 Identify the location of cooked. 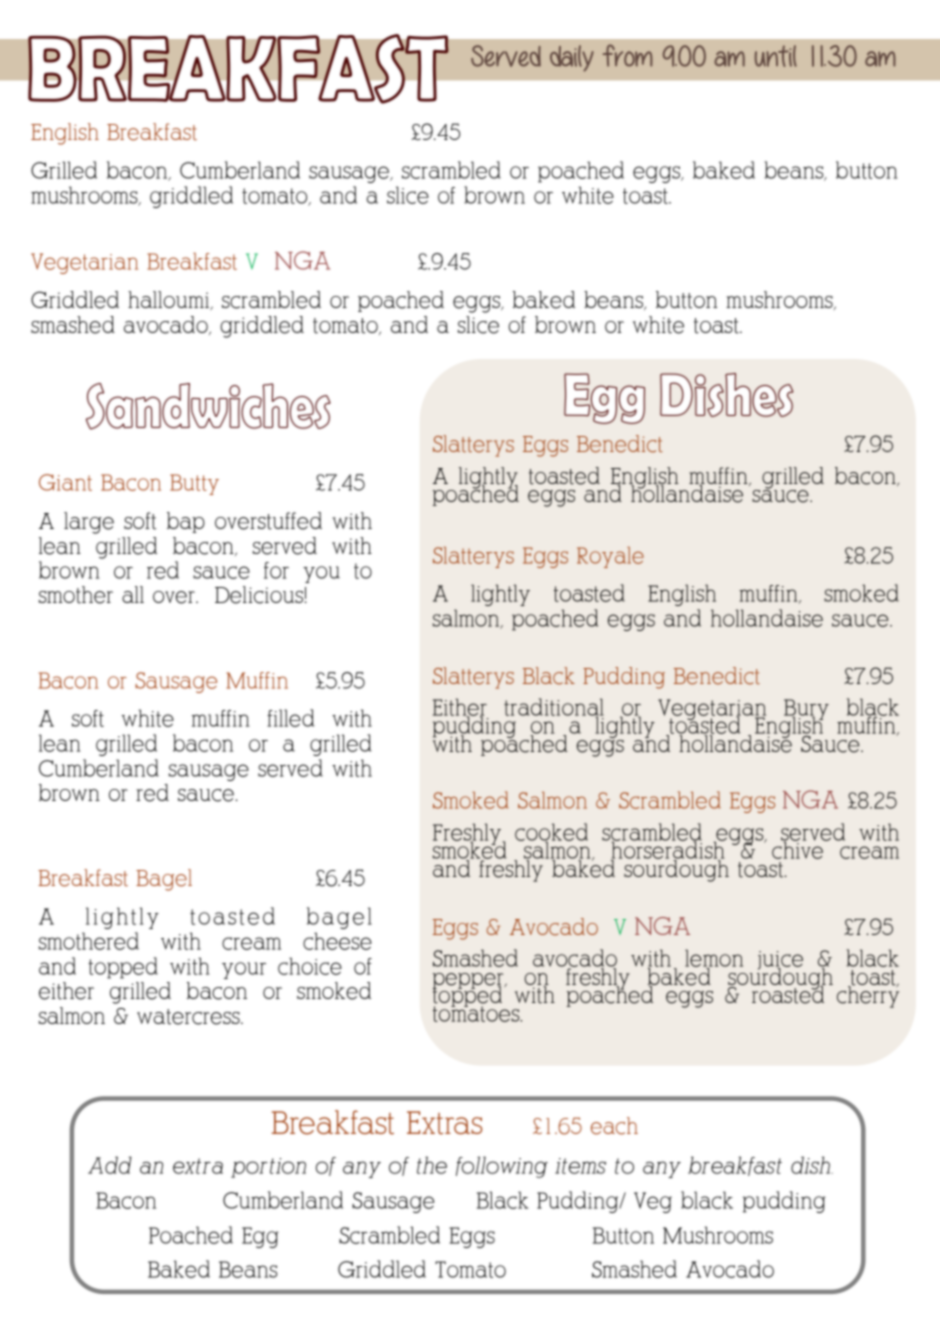
(551, 833).
